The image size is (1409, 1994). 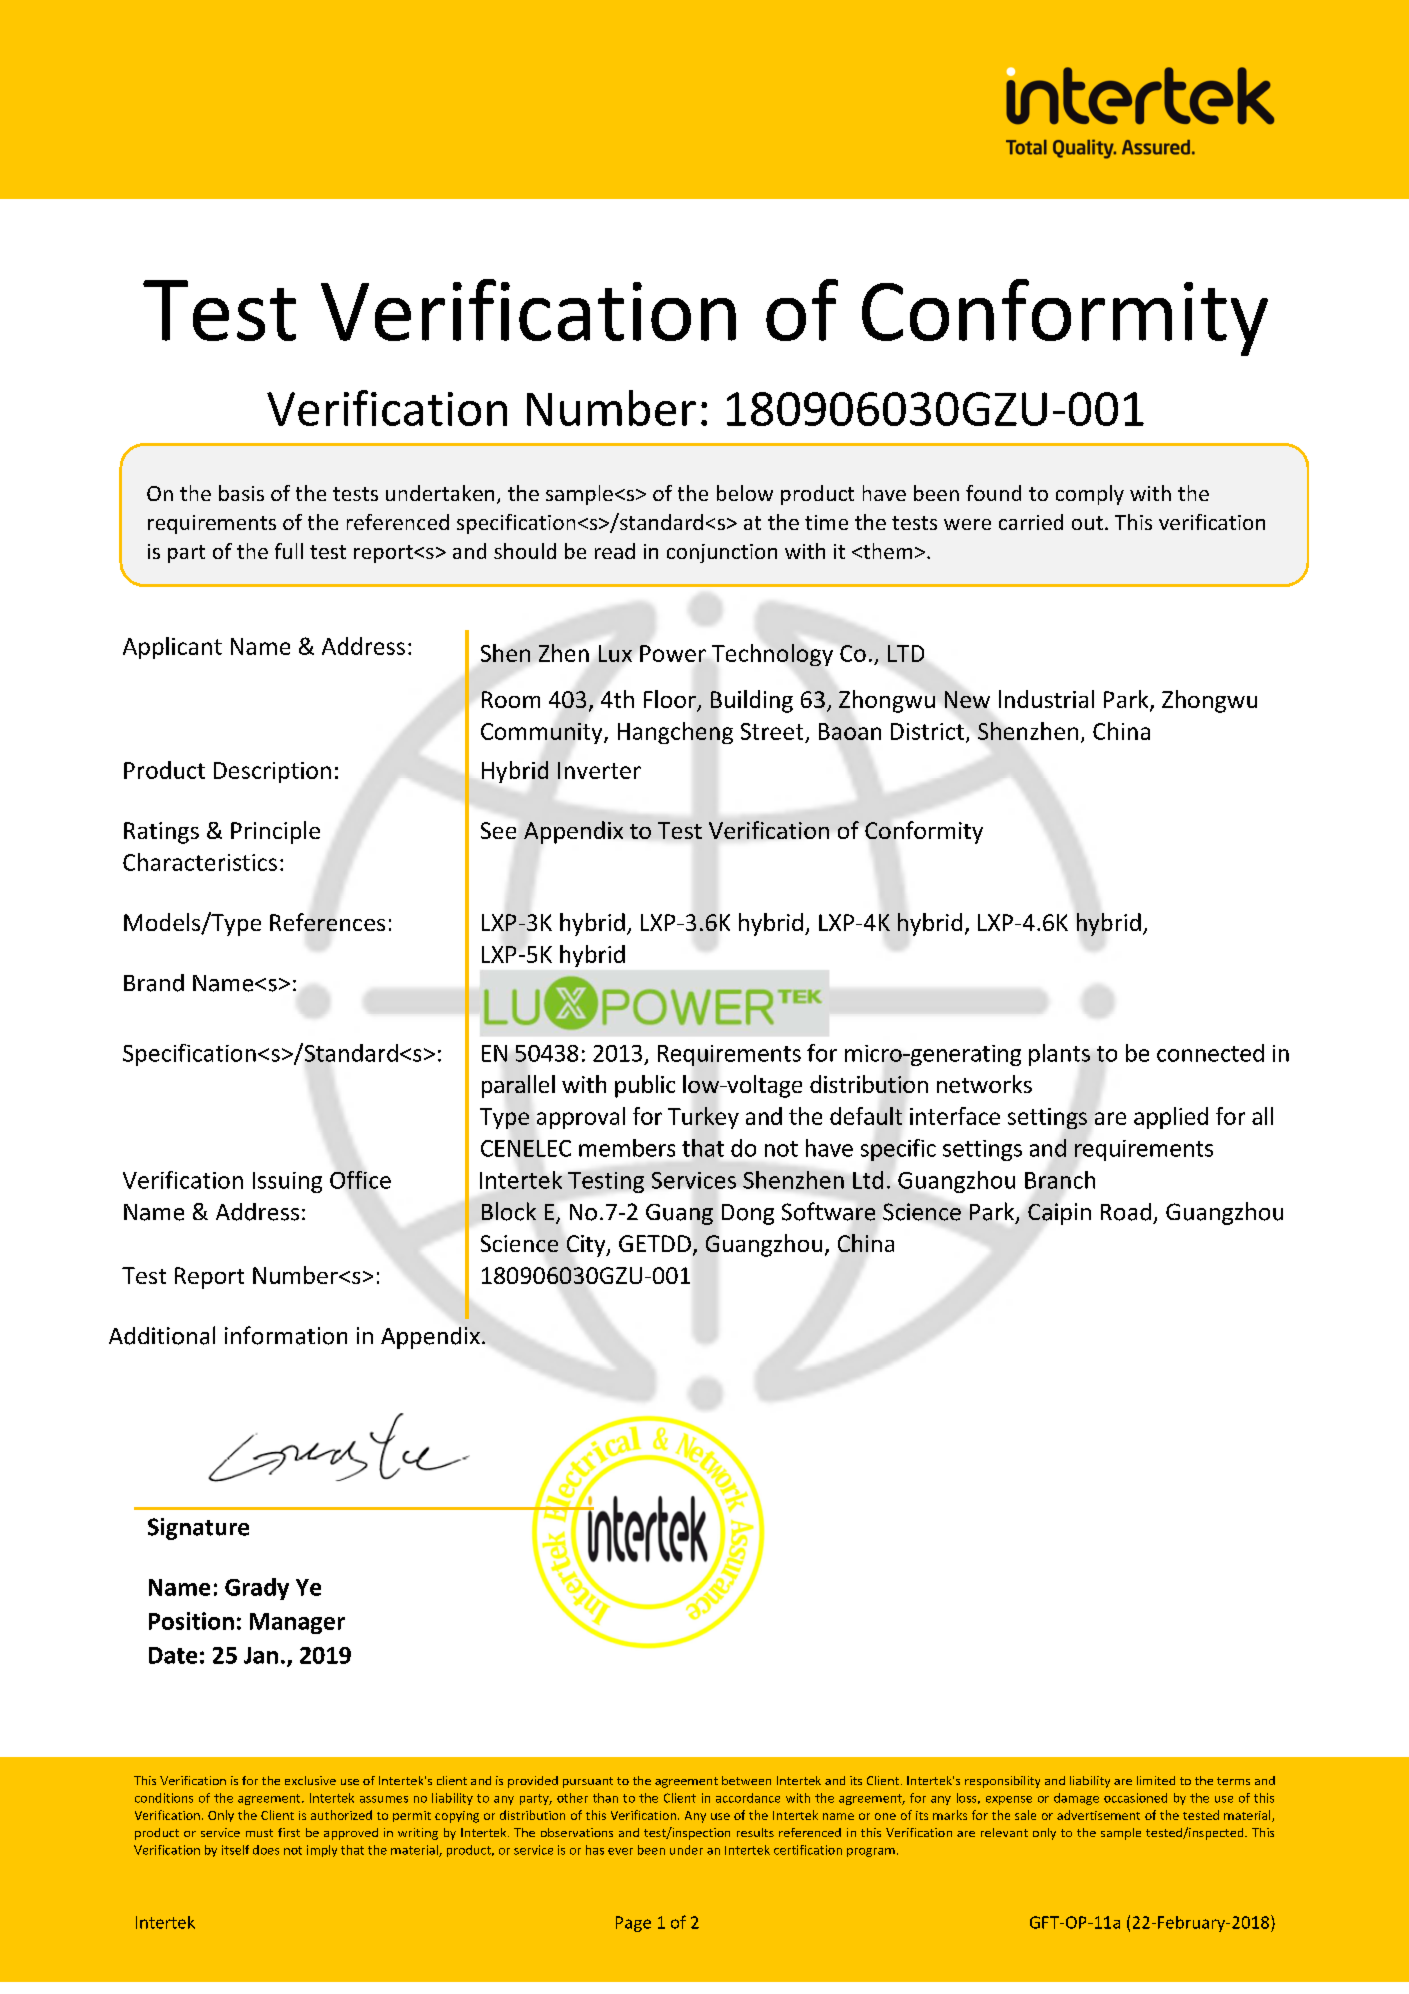 What do you see at coordinates (1126, 1212) in the document?
I see `Road` at bounding box center [1126, 1212].
